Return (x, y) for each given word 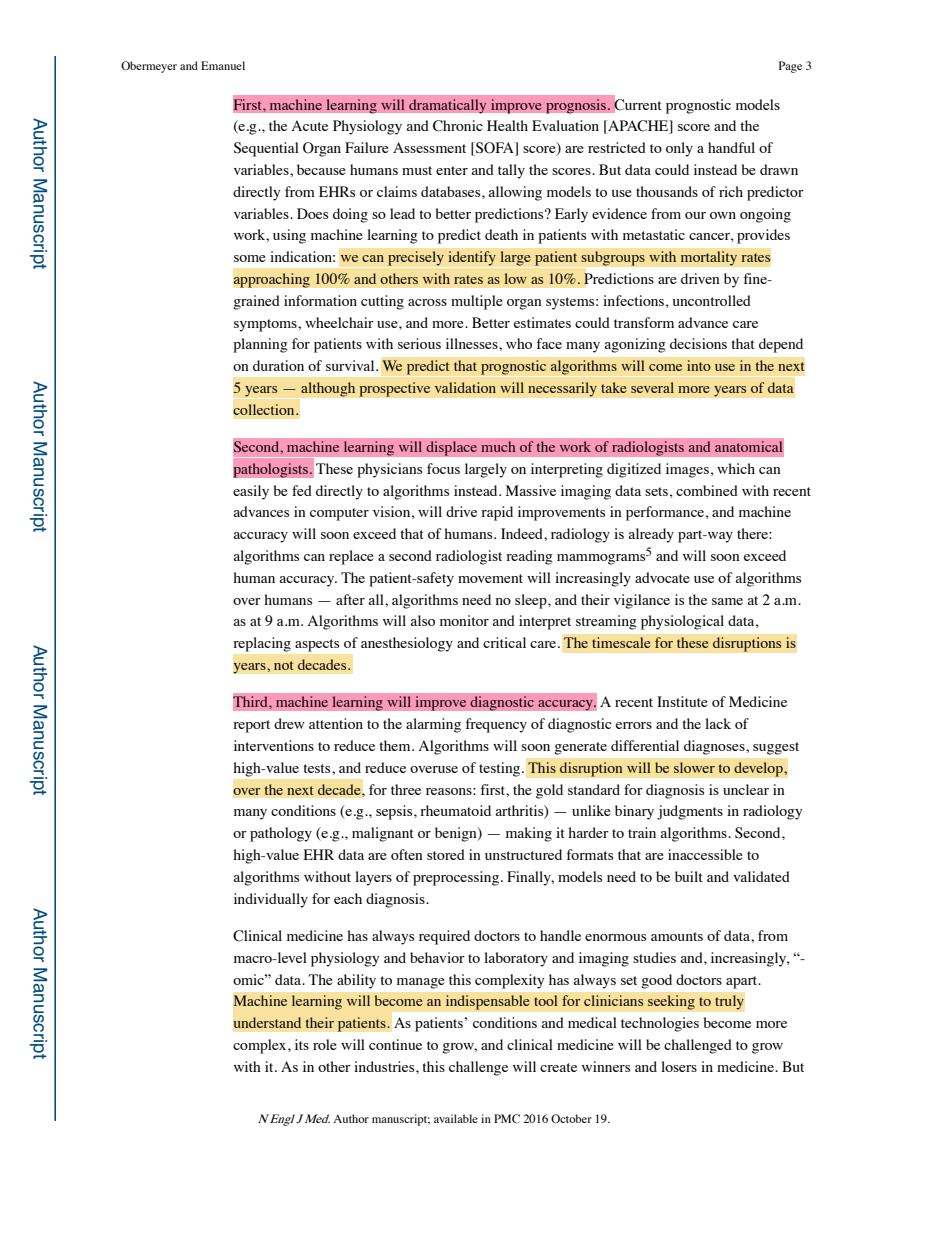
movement (490, 578)
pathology (281, 834)
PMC (507, 1118)
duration (278, 365)
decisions (698, 343)
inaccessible (705, 854)
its (302, 1044)
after (350, 599)
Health (507, 125)
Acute (310, 125)
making (529, 834)
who (519, 343)
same (727, 601)
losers (679, 1066)
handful (731, 147)
